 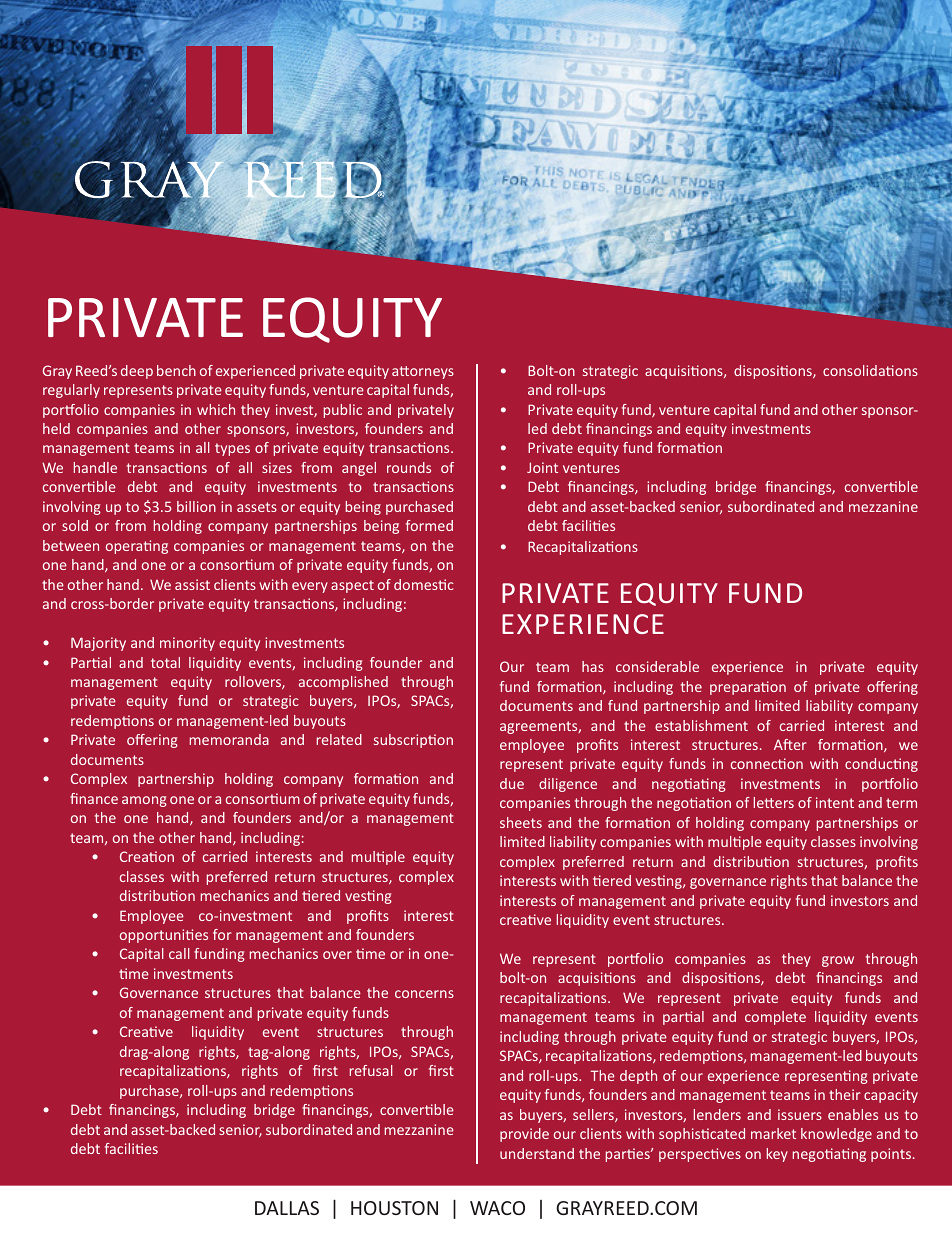 I want to click on DALLAS, so click(x=287, y=1208).
